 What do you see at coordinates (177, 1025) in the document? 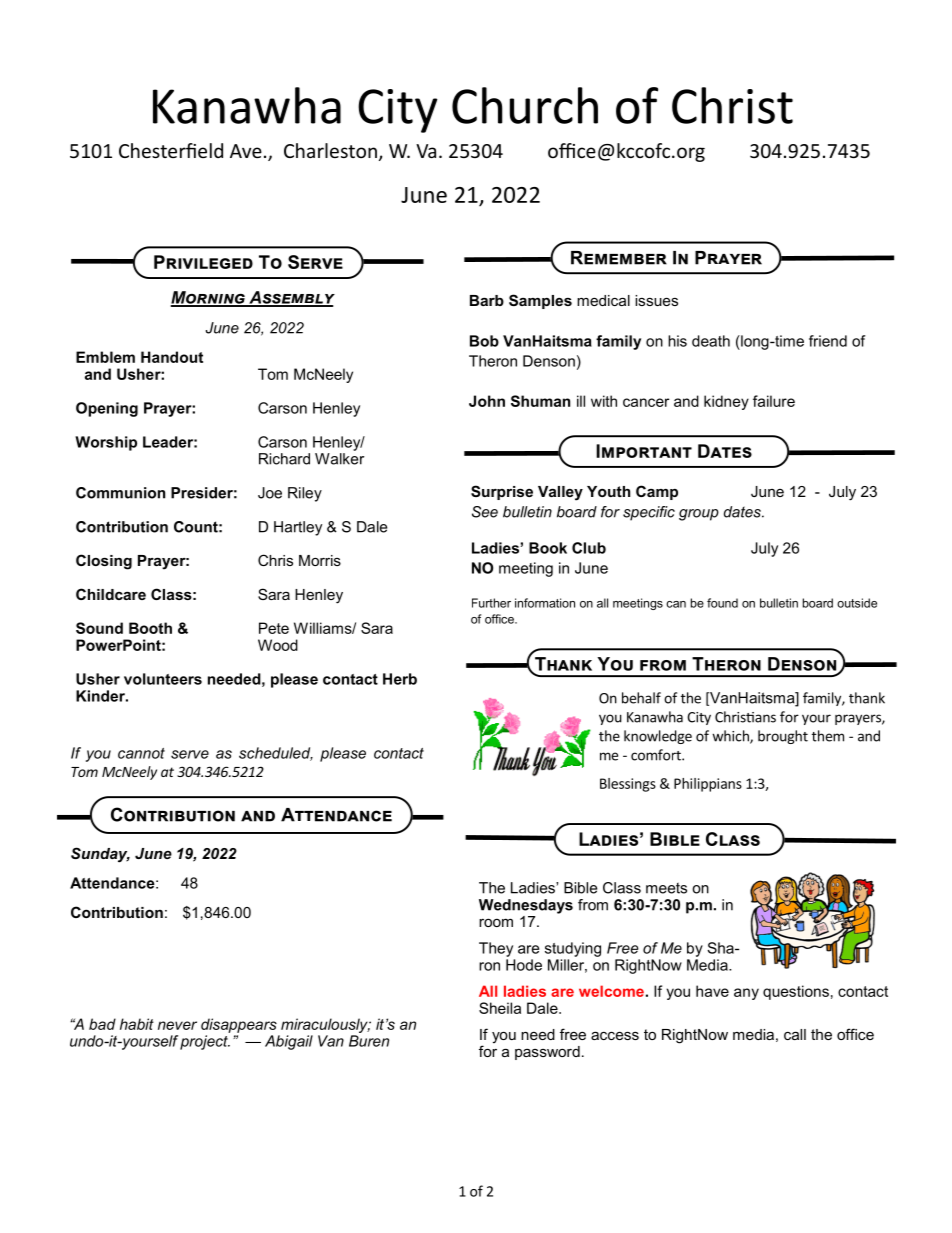
I see `never` at bounding box center [177, 1025].
